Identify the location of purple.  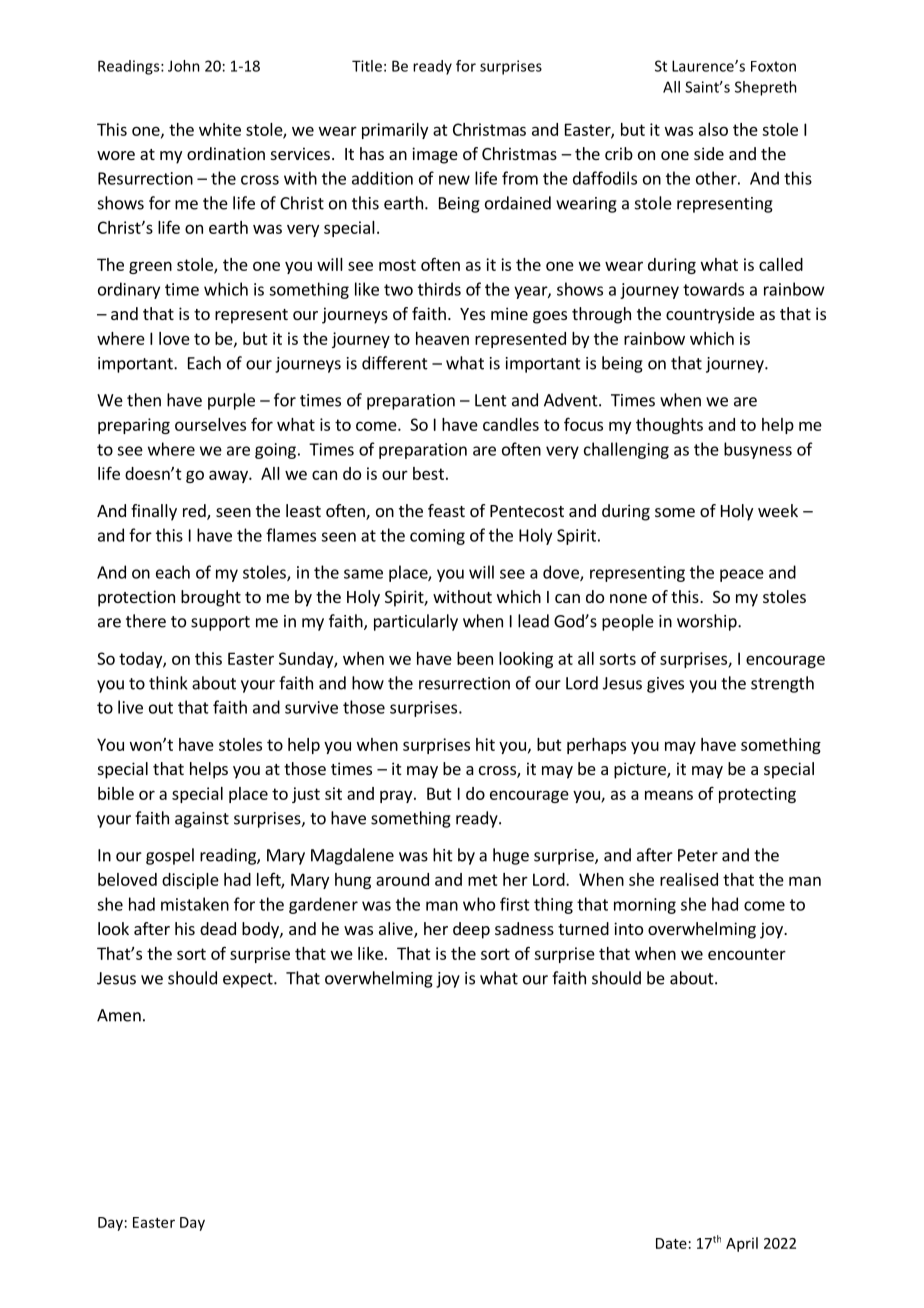
(231, 401).
